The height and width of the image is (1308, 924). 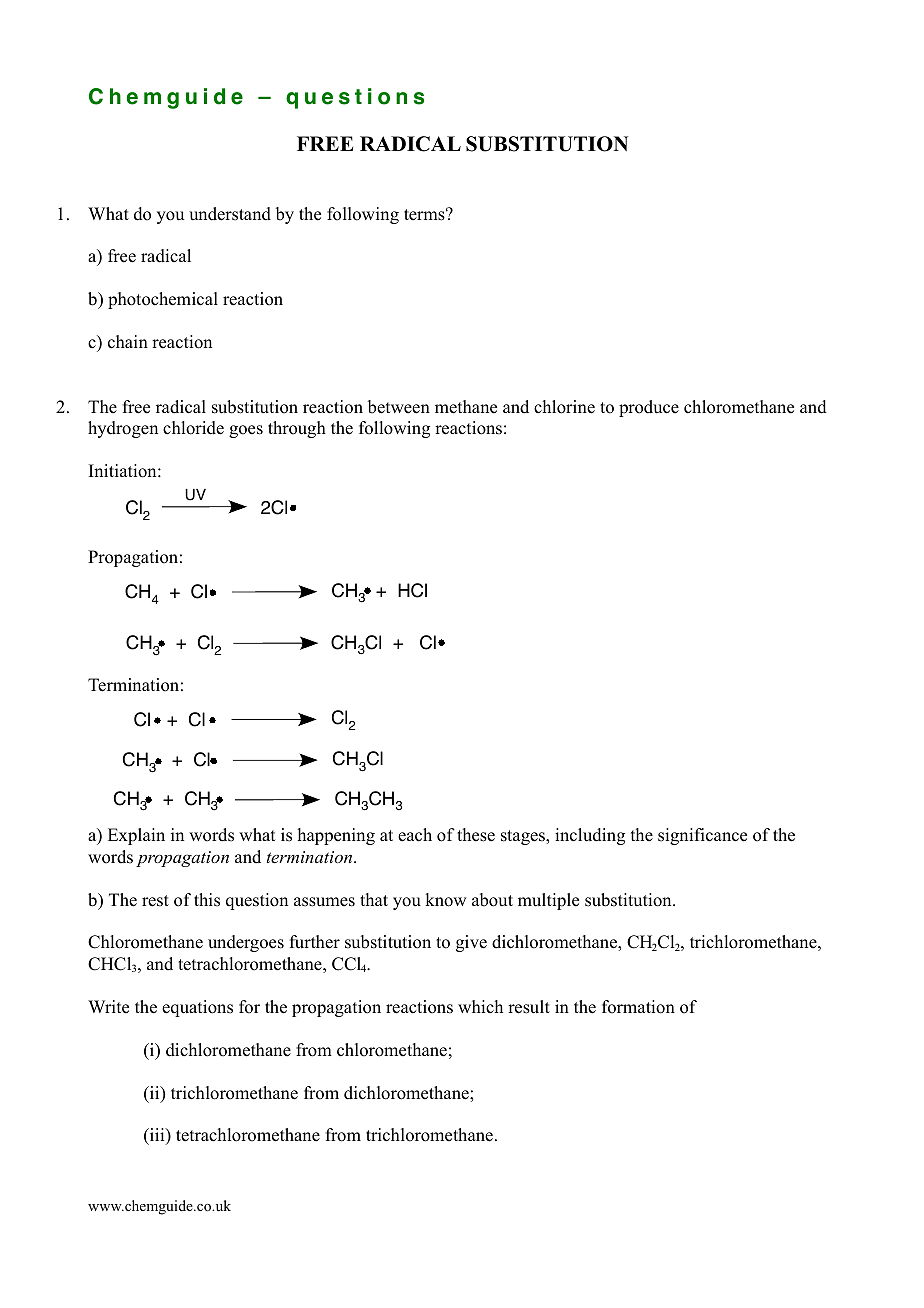 I want to click on through, so click(x=297, y=429).
